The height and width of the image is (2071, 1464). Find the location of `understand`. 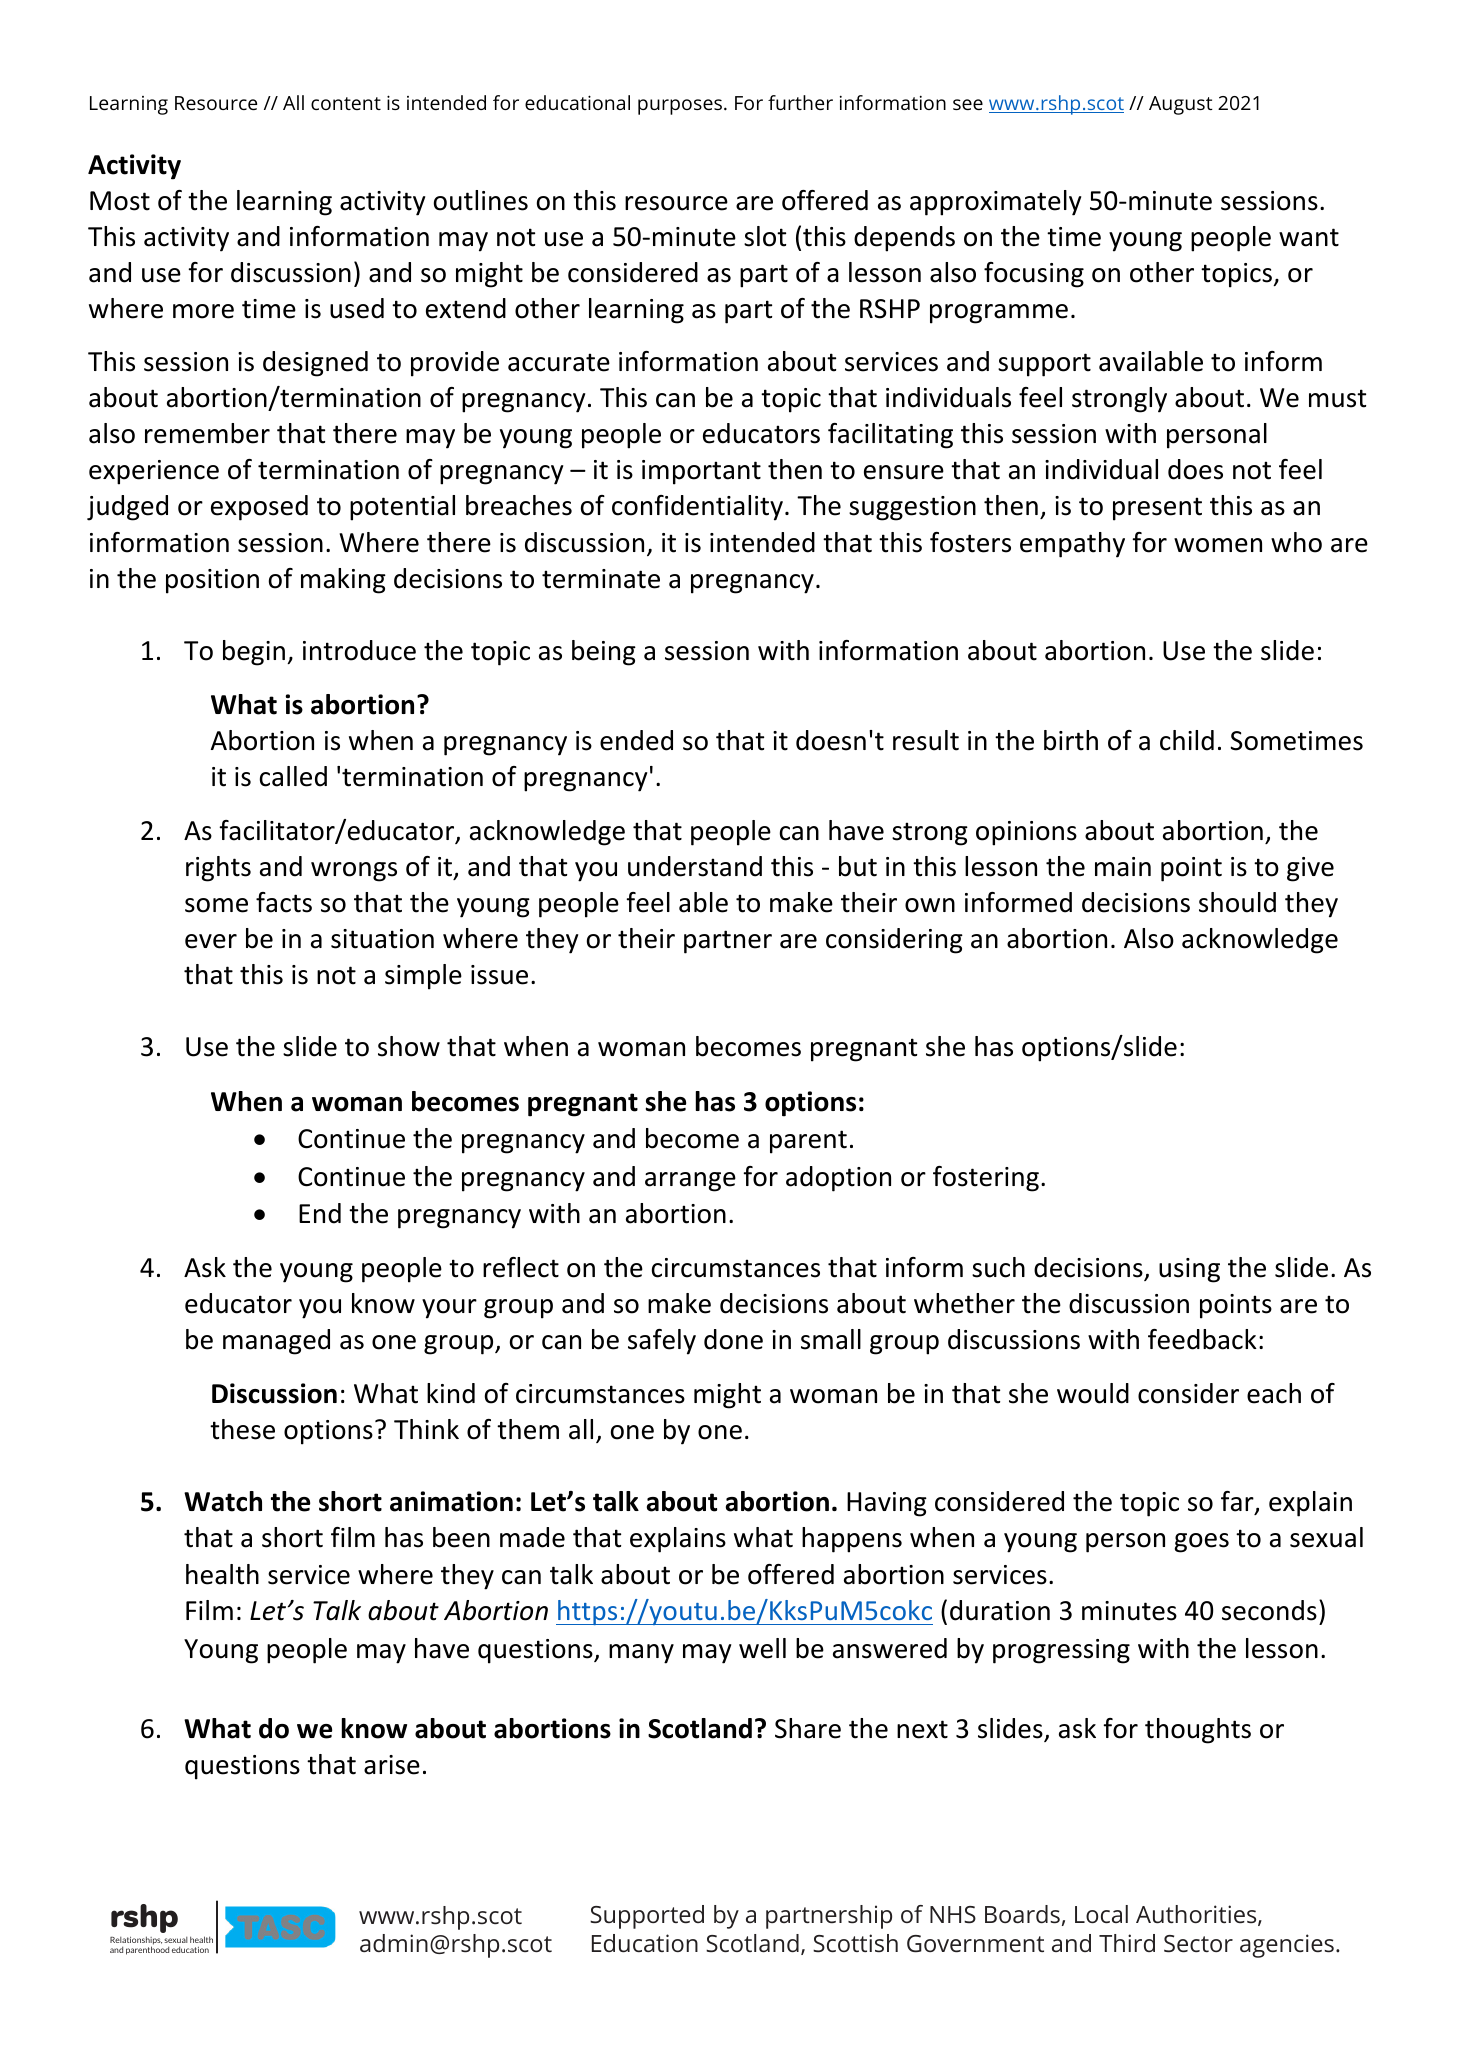

understand is located at coordinates (695, 866).
